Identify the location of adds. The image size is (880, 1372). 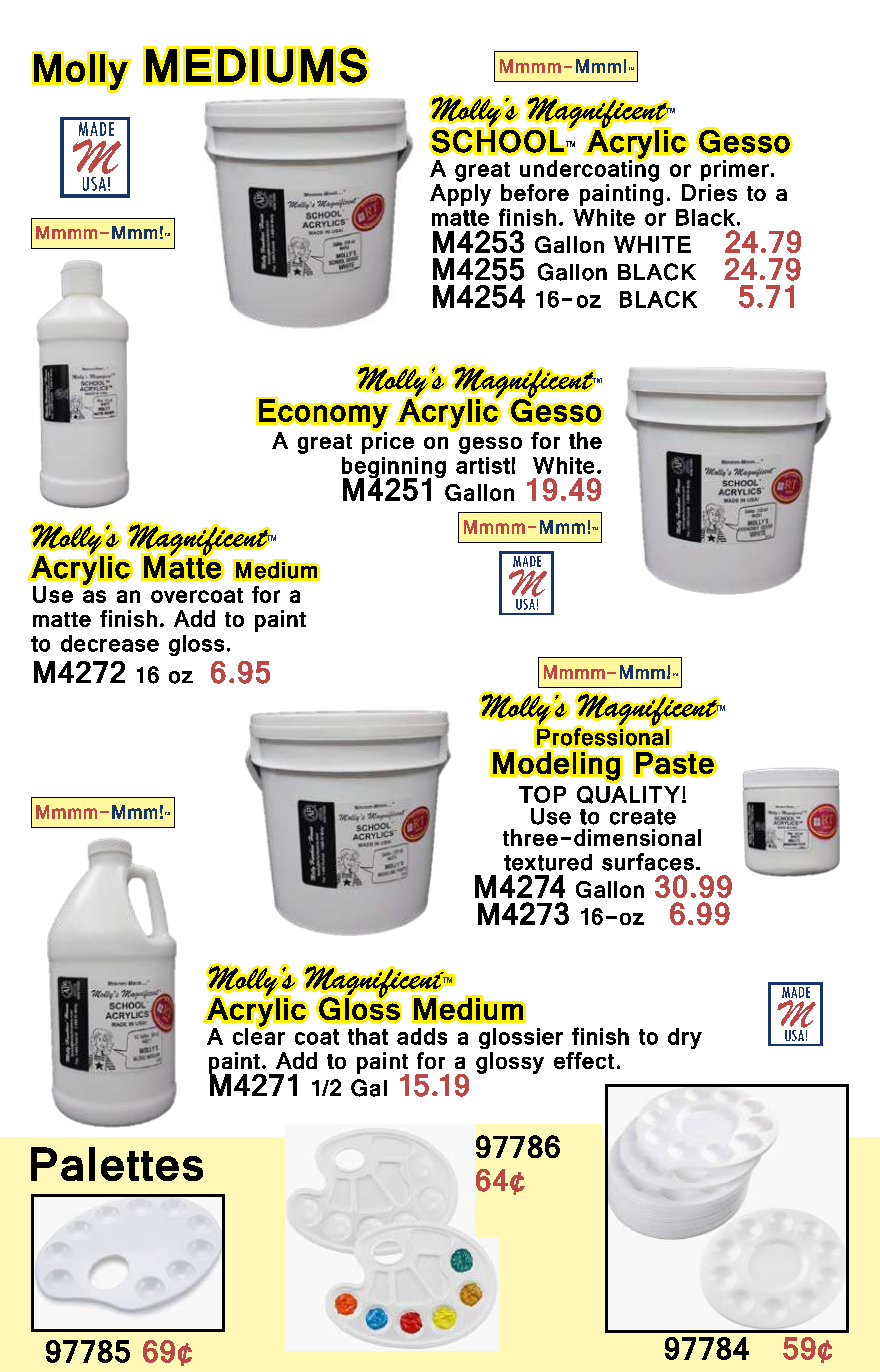
(422, 1036).
